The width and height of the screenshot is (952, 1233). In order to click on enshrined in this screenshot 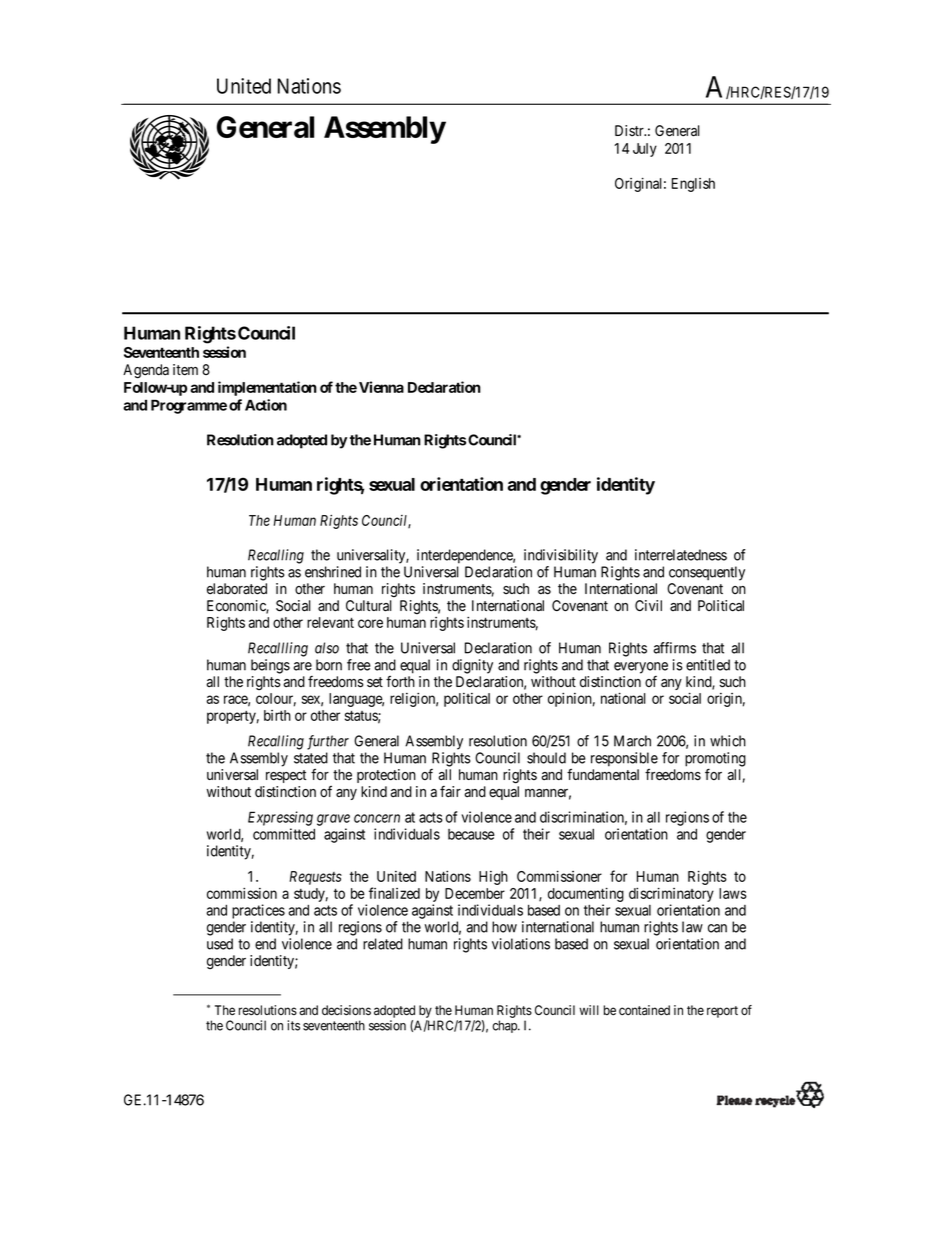, I will do `click(333, 572)`.
